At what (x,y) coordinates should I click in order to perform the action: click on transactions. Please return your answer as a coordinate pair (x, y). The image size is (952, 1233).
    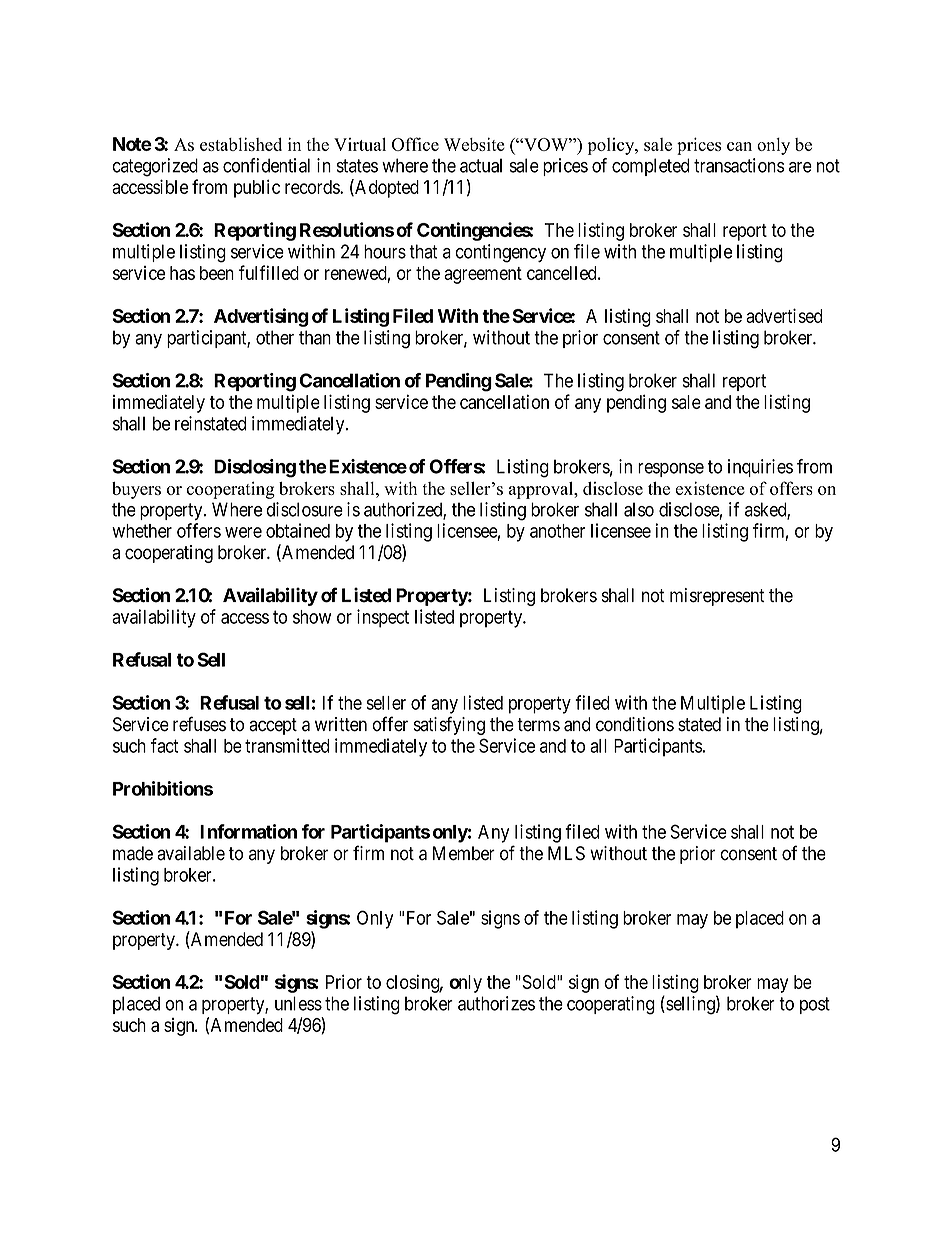
    Looking at the image, I should click on (739, 165).
